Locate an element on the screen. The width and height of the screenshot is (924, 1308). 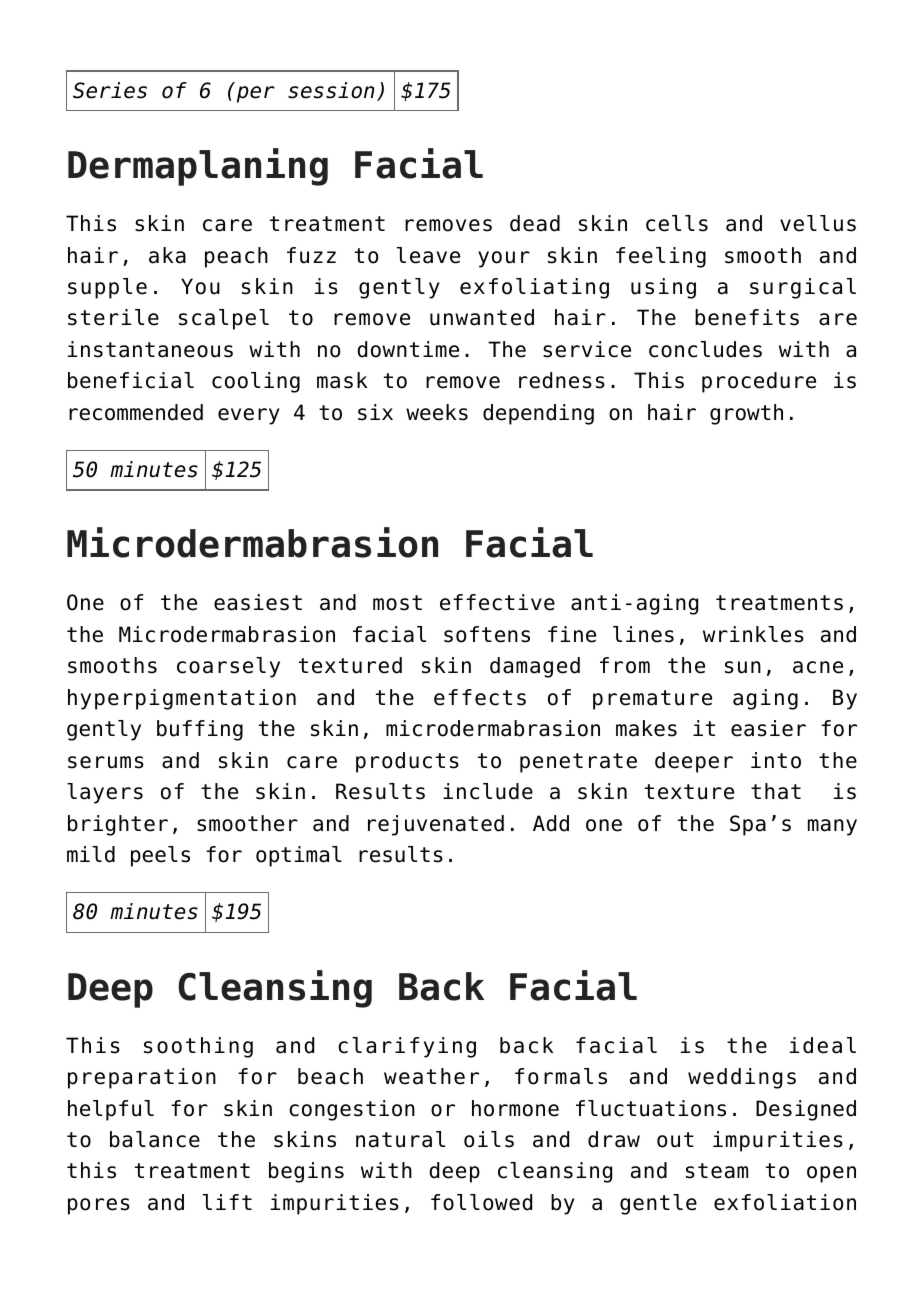
easiest is located at coordinates (258, 602).
